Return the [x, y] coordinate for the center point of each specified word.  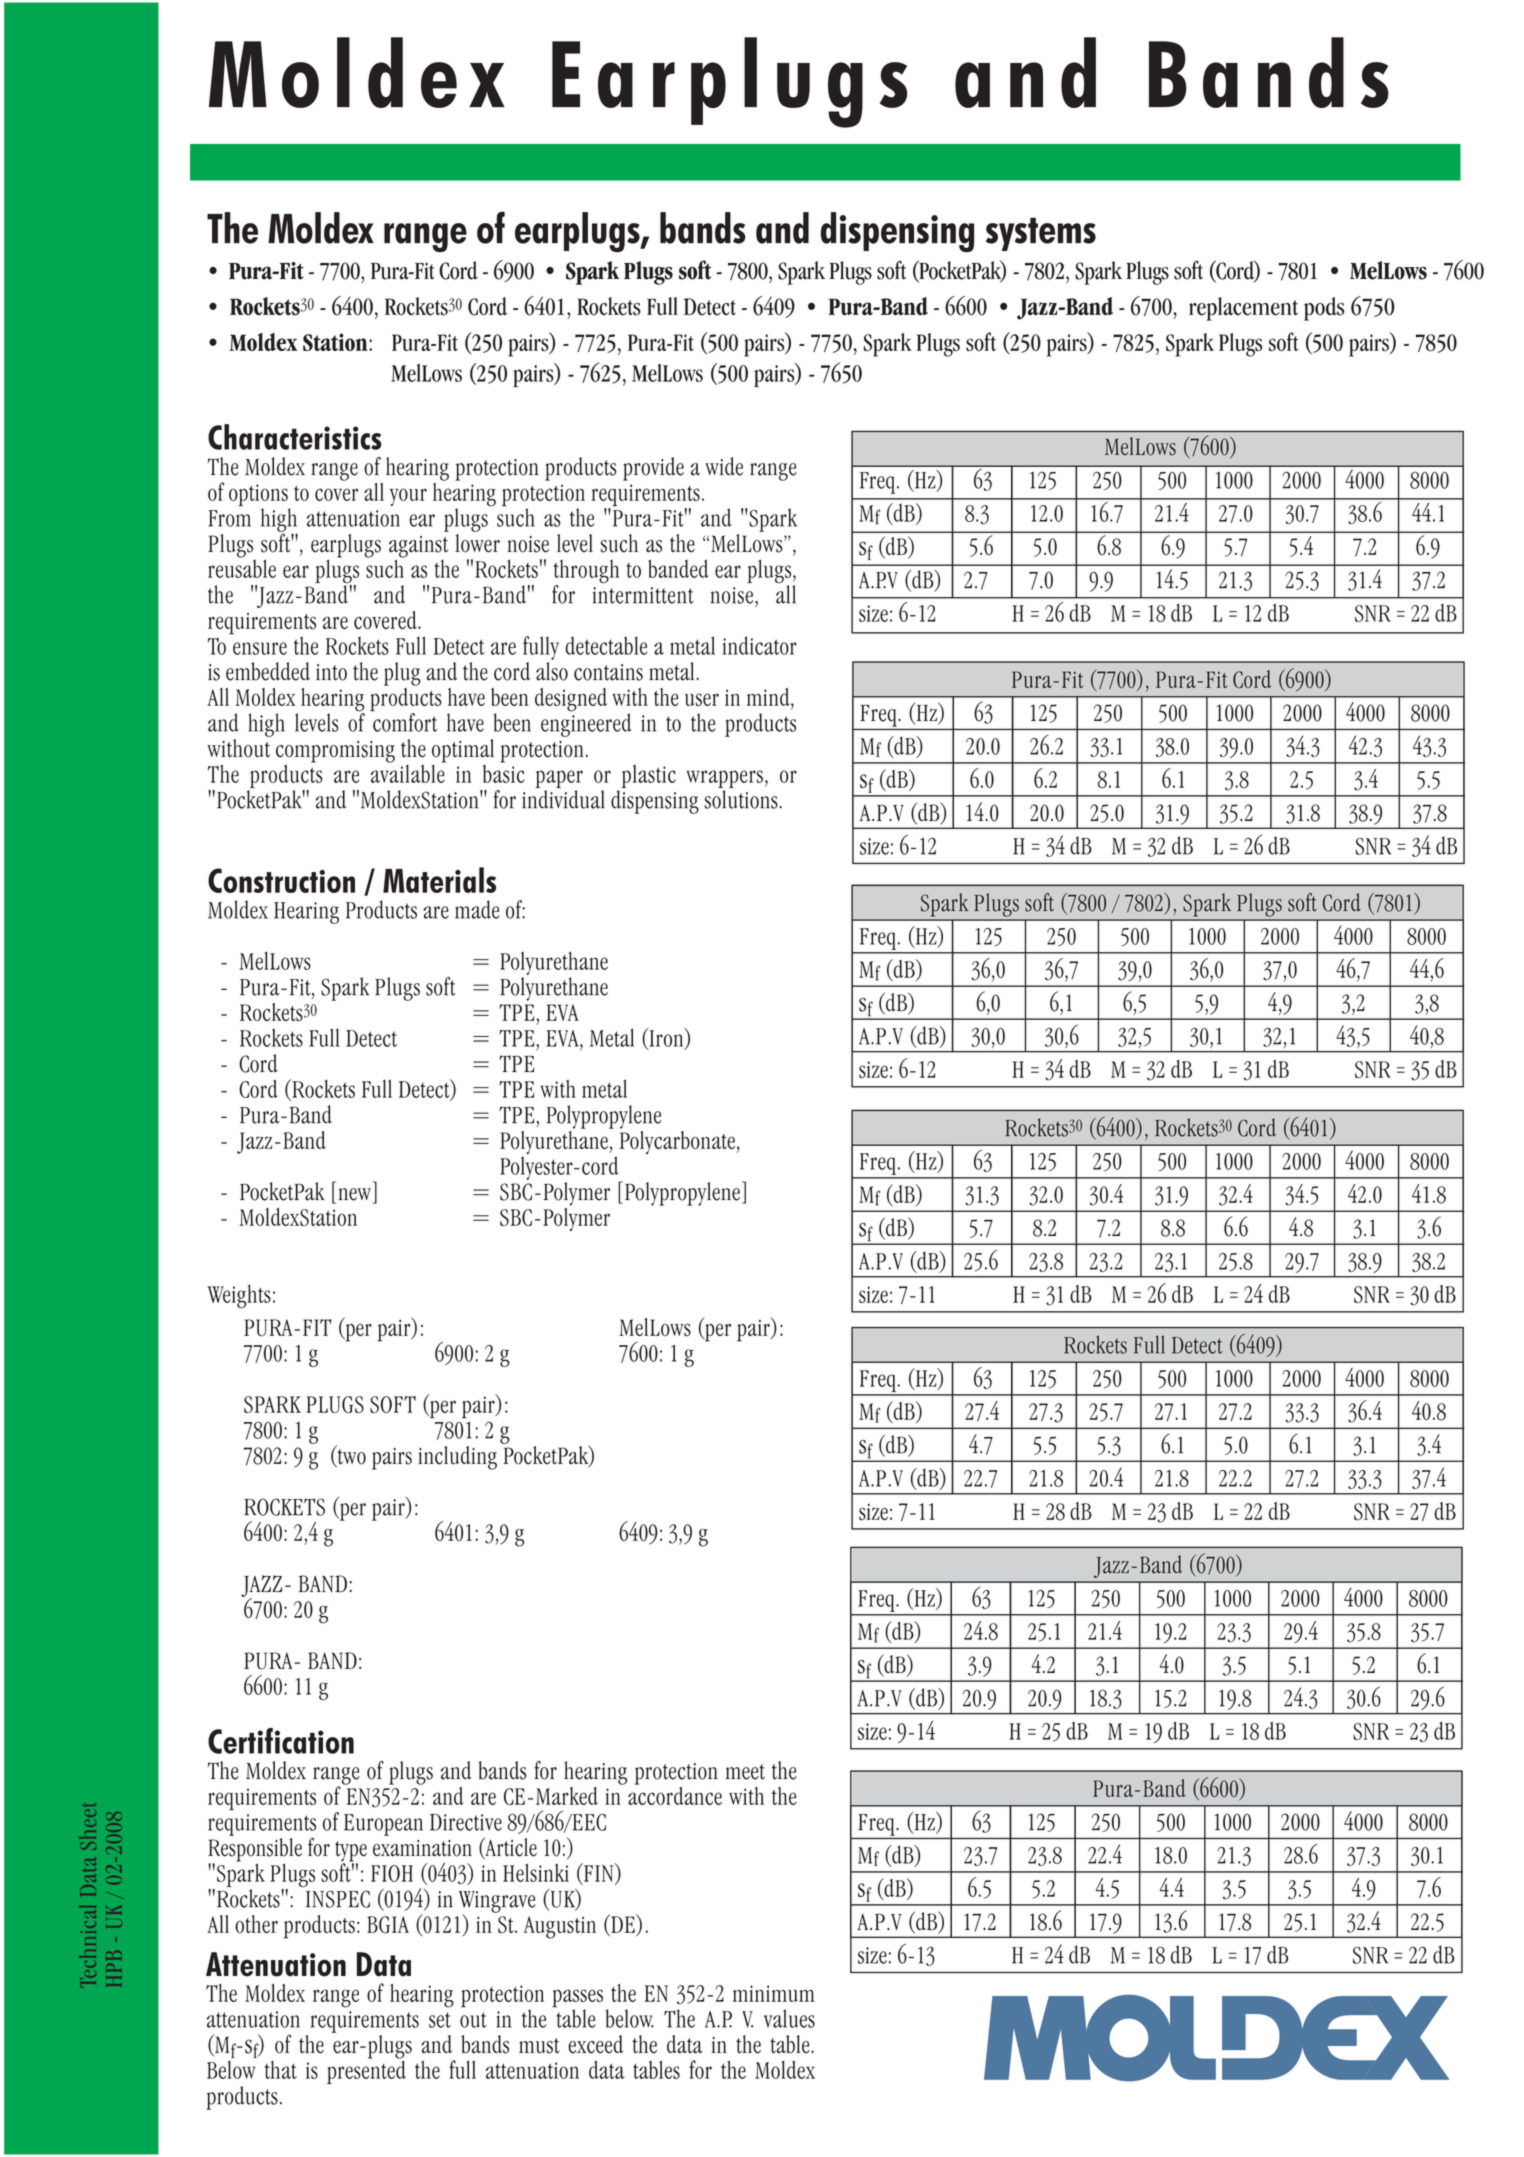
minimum [774, 1993]
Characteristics [295, 437]
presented [366, 2071]
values [789, 2018]
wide [724, 466]
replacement [1243, 309]
